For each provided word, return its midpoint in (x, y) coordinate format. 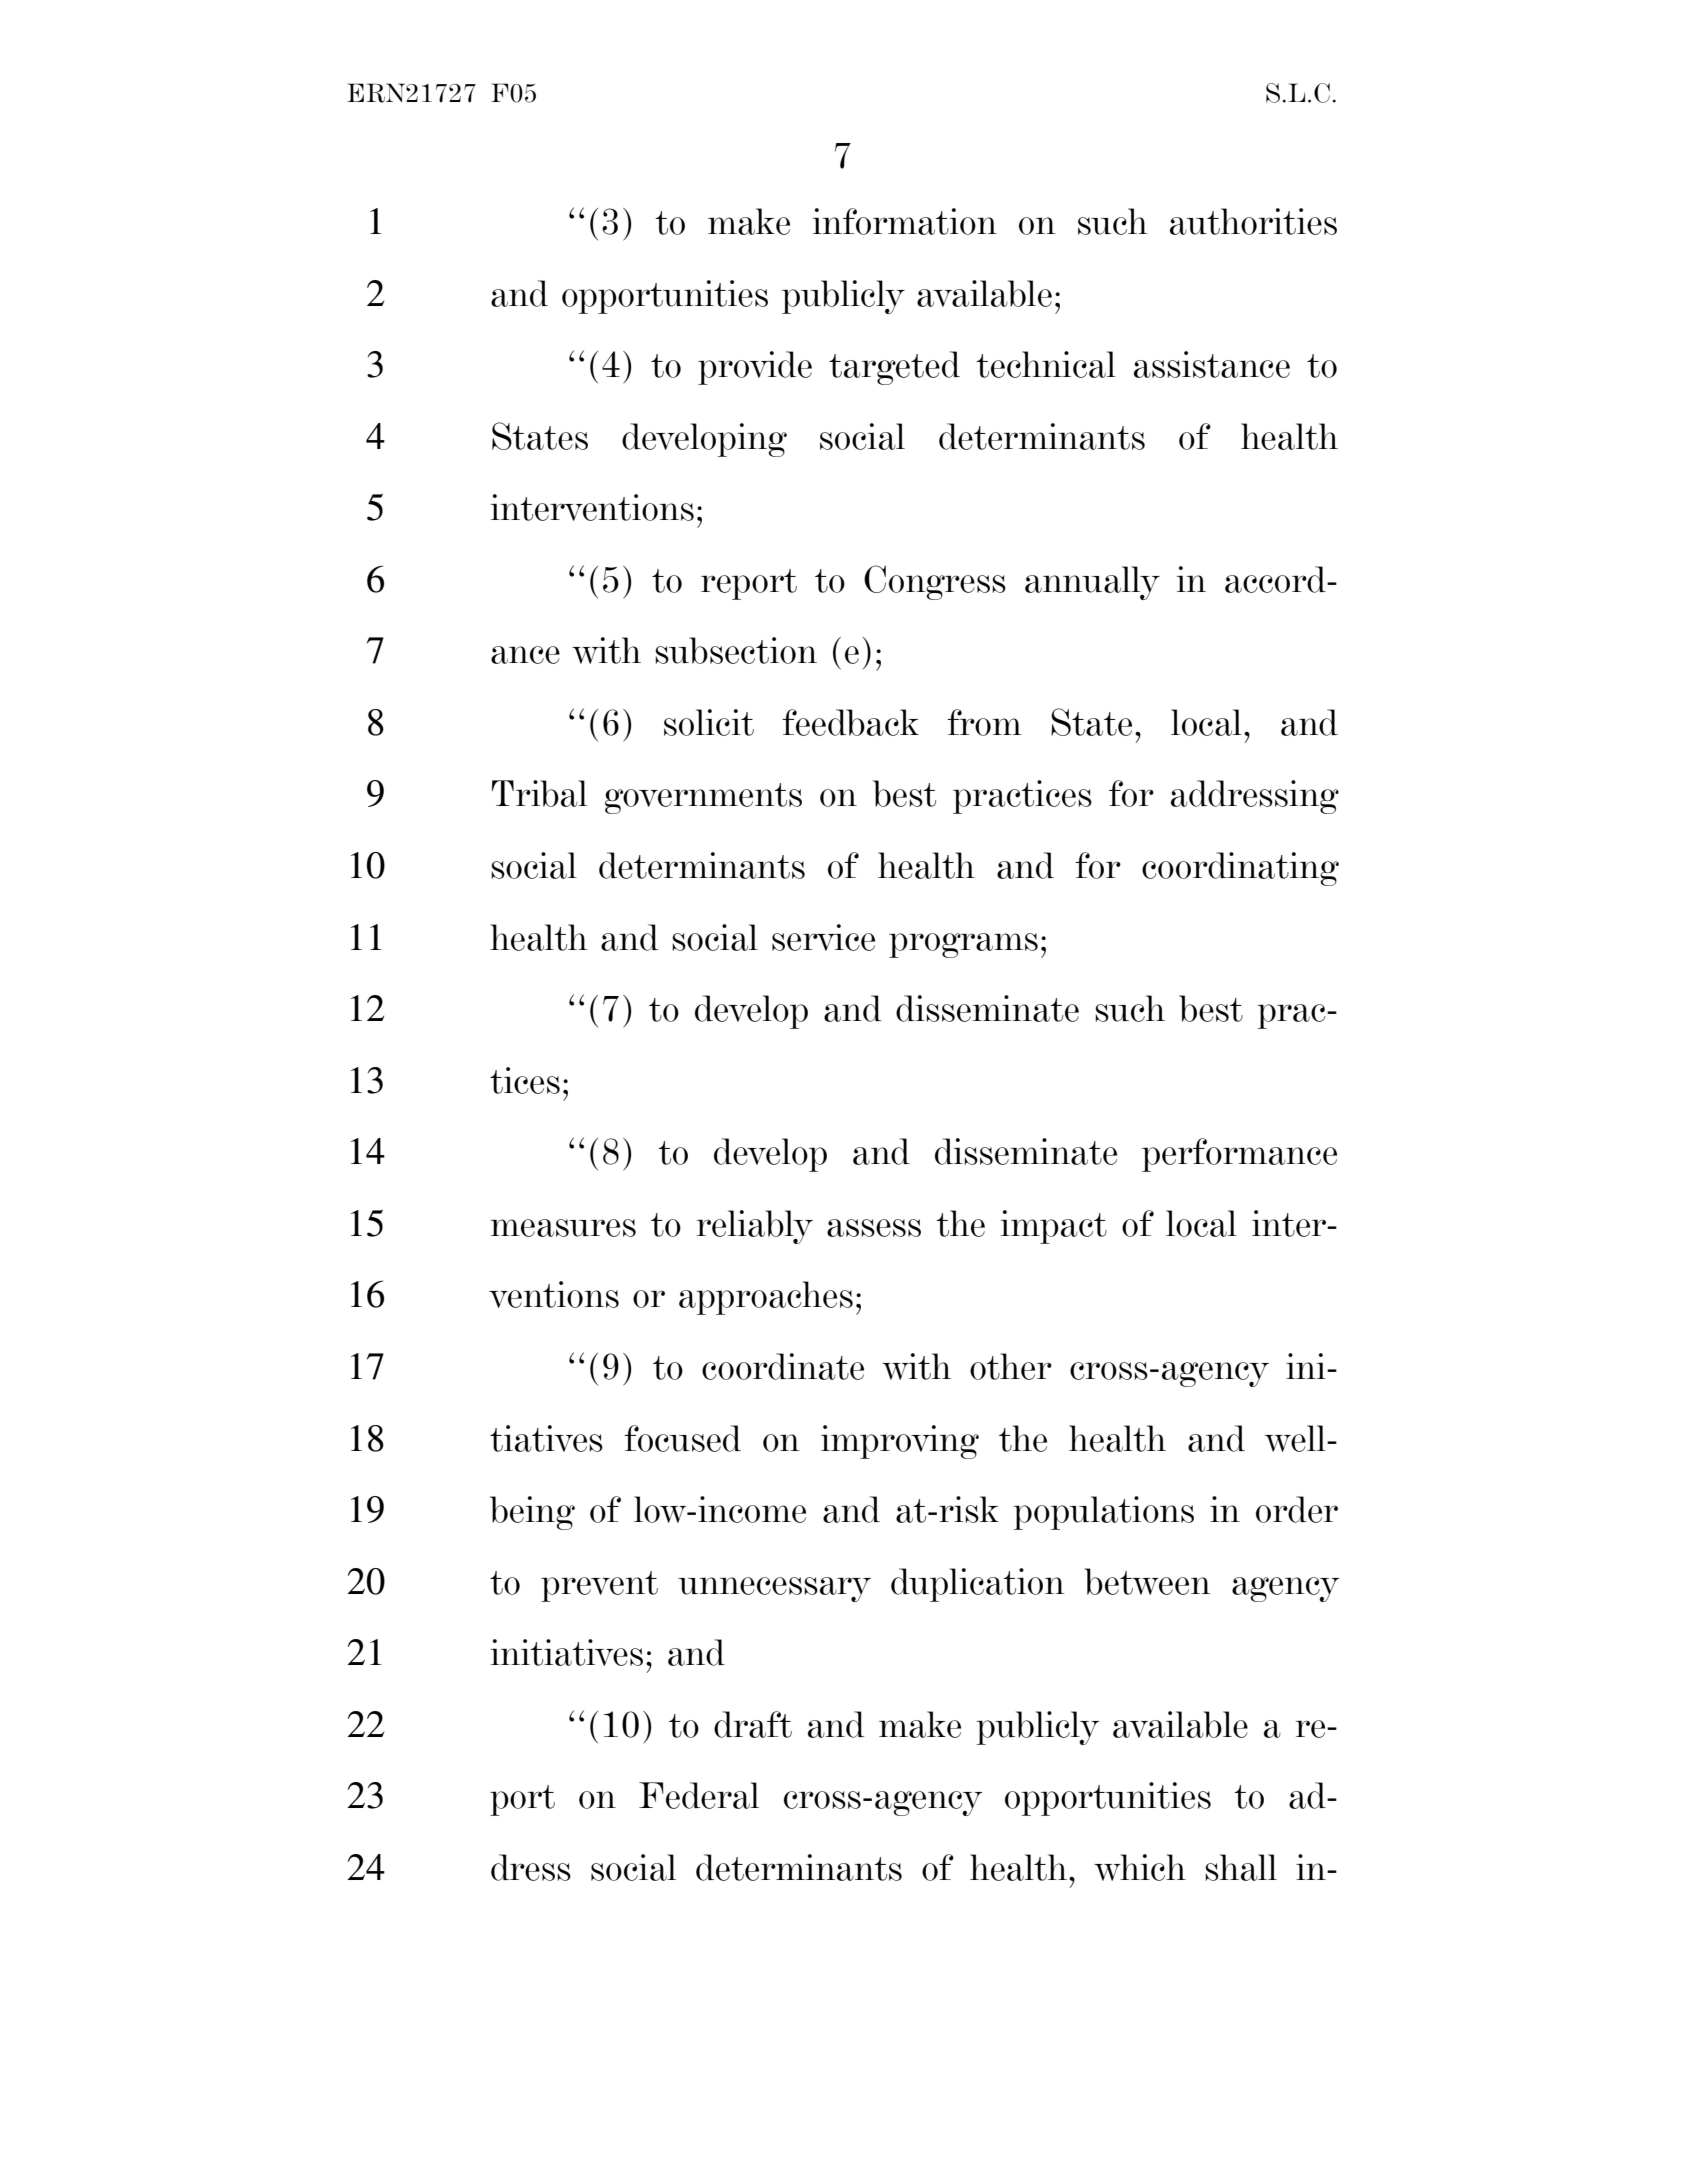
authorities (1253, 221)
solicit (709, 722)
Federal (699, 1795)
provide (755, 368)
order (1297, 1509)
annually (1092, 583)
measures (563, 1228)
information (905, 221)
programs (963, 945)
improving (900, 1442)
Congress (935, 582)
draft (753, 1724)
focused (682, 1438)
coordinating (1240, 869)
